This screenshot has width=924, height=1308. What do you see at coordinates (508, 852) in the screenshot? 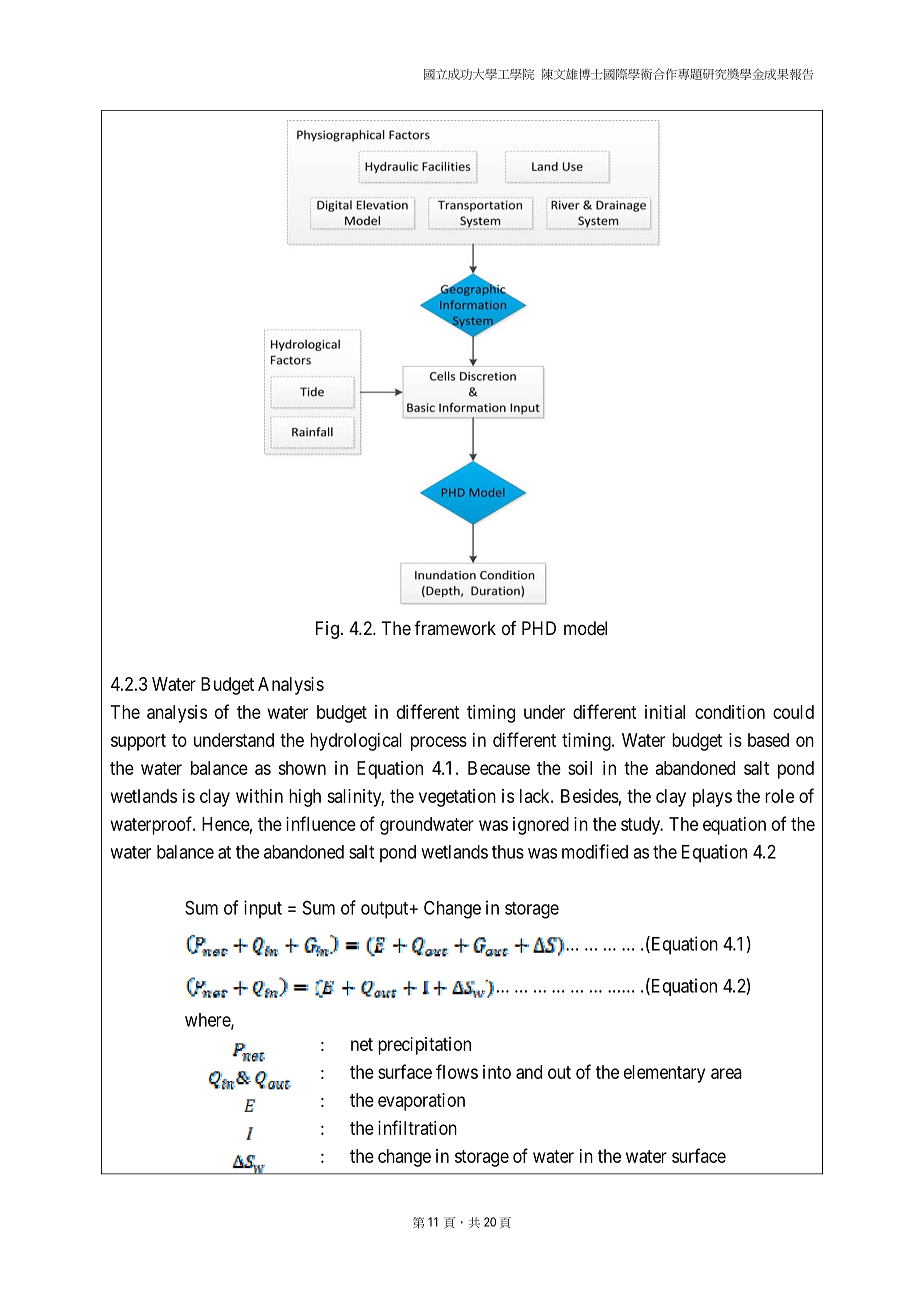
I see `thus` at bounding box center [508, 852].
